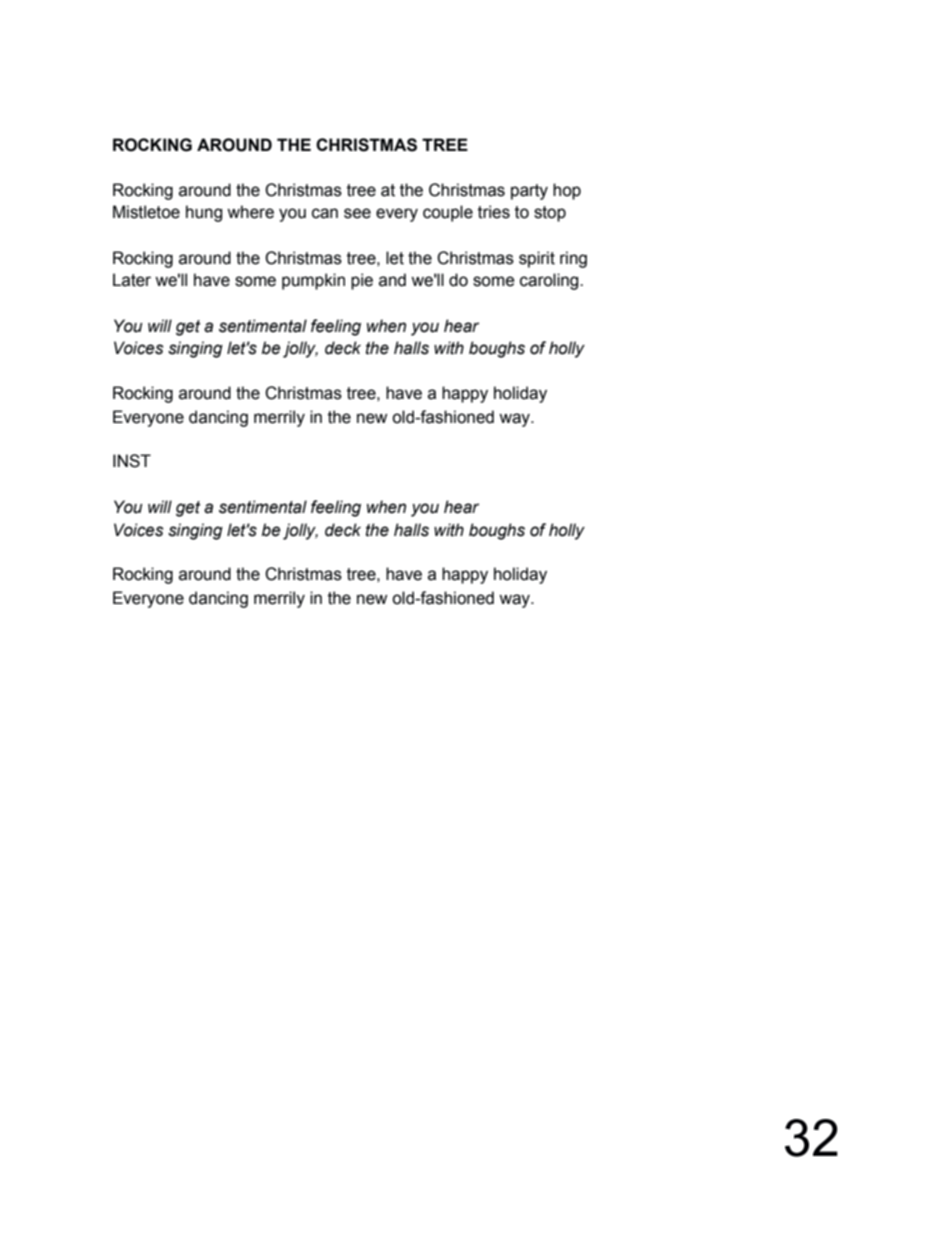 Image resolution: width=952 pixels, height=1233 pixels. What do you see at coordinates (132, 280) in the screenshot?
I see `Later` at bounding box center [132, 280].
